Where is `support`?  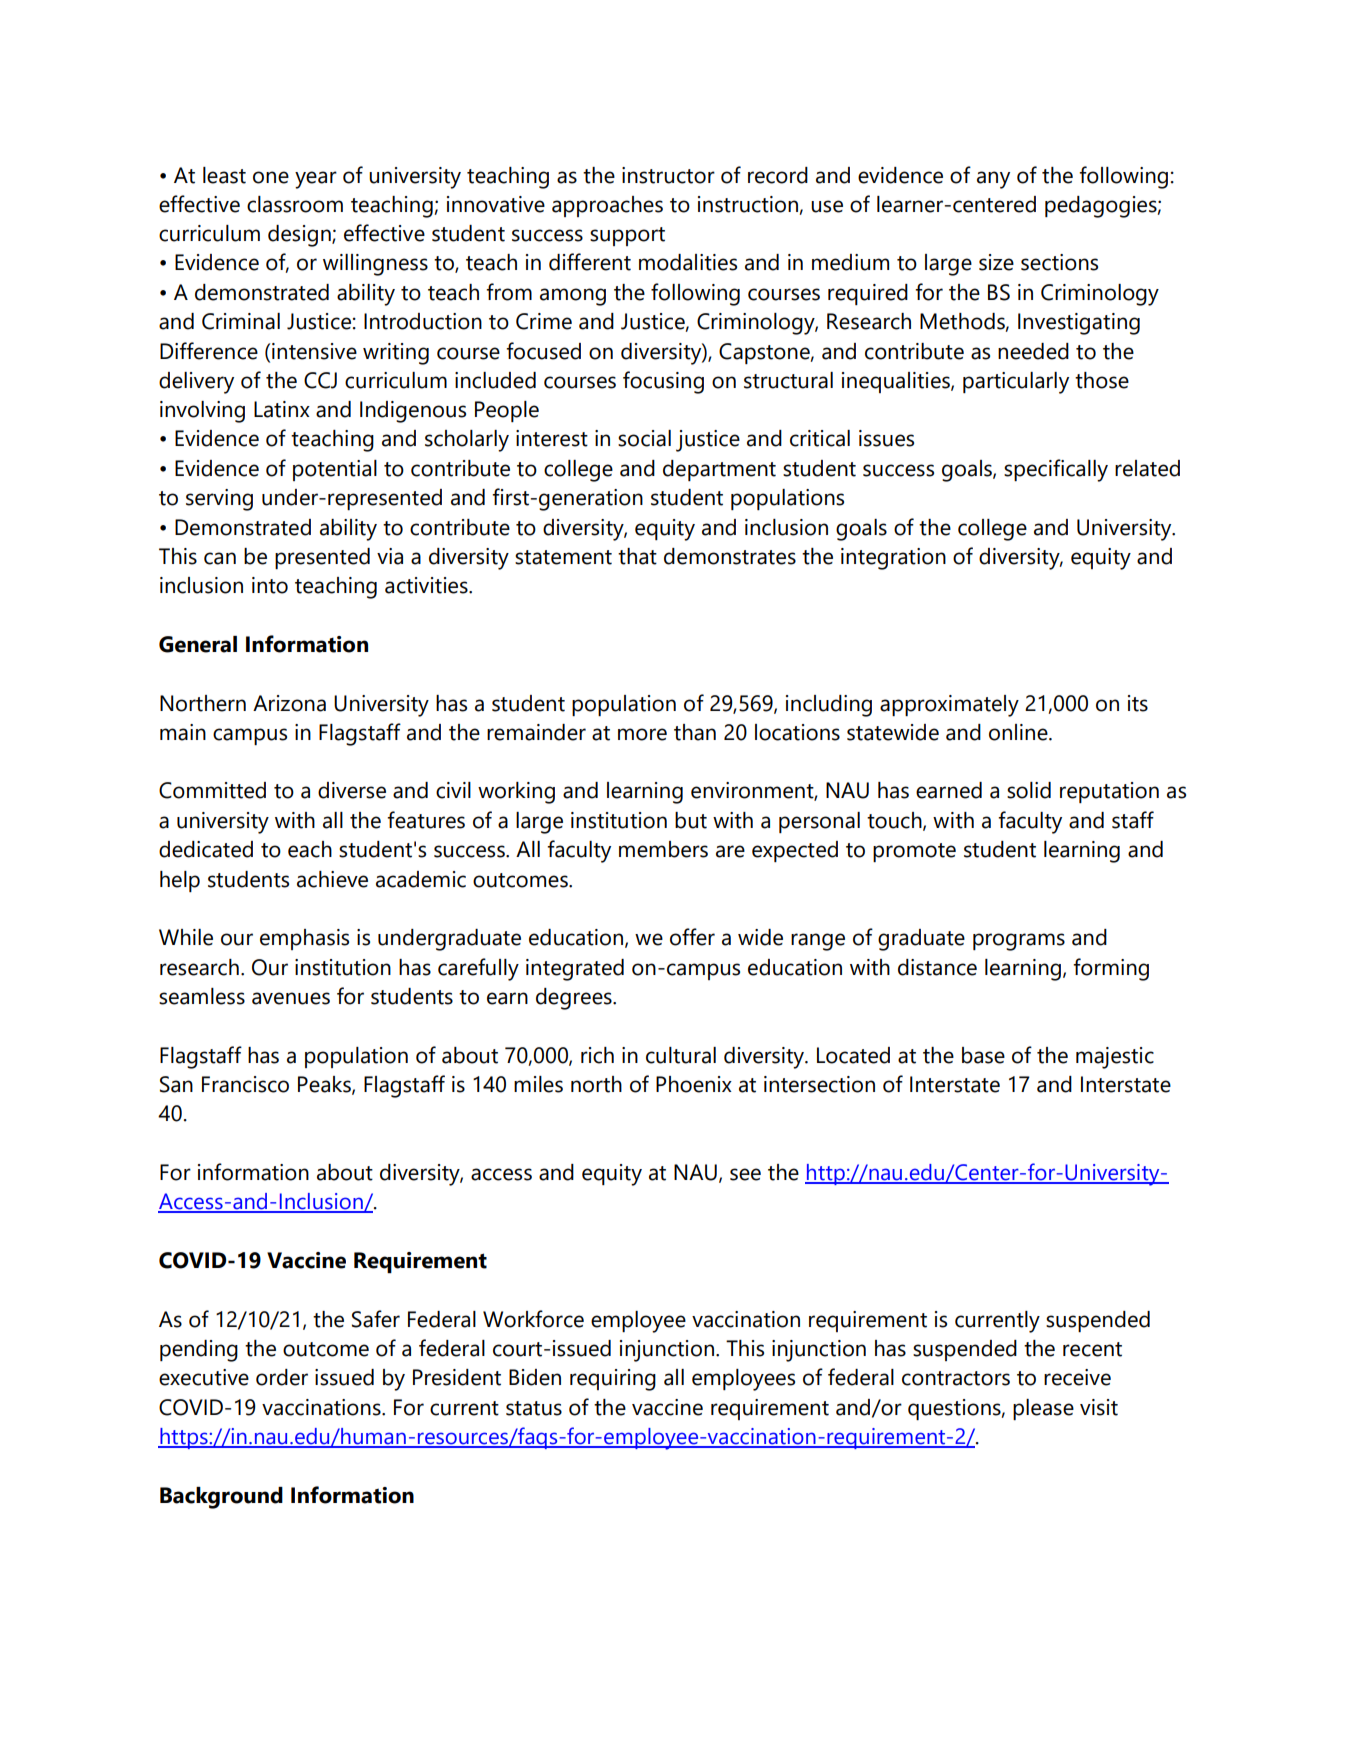
support is located at coordinates (627, 236).
